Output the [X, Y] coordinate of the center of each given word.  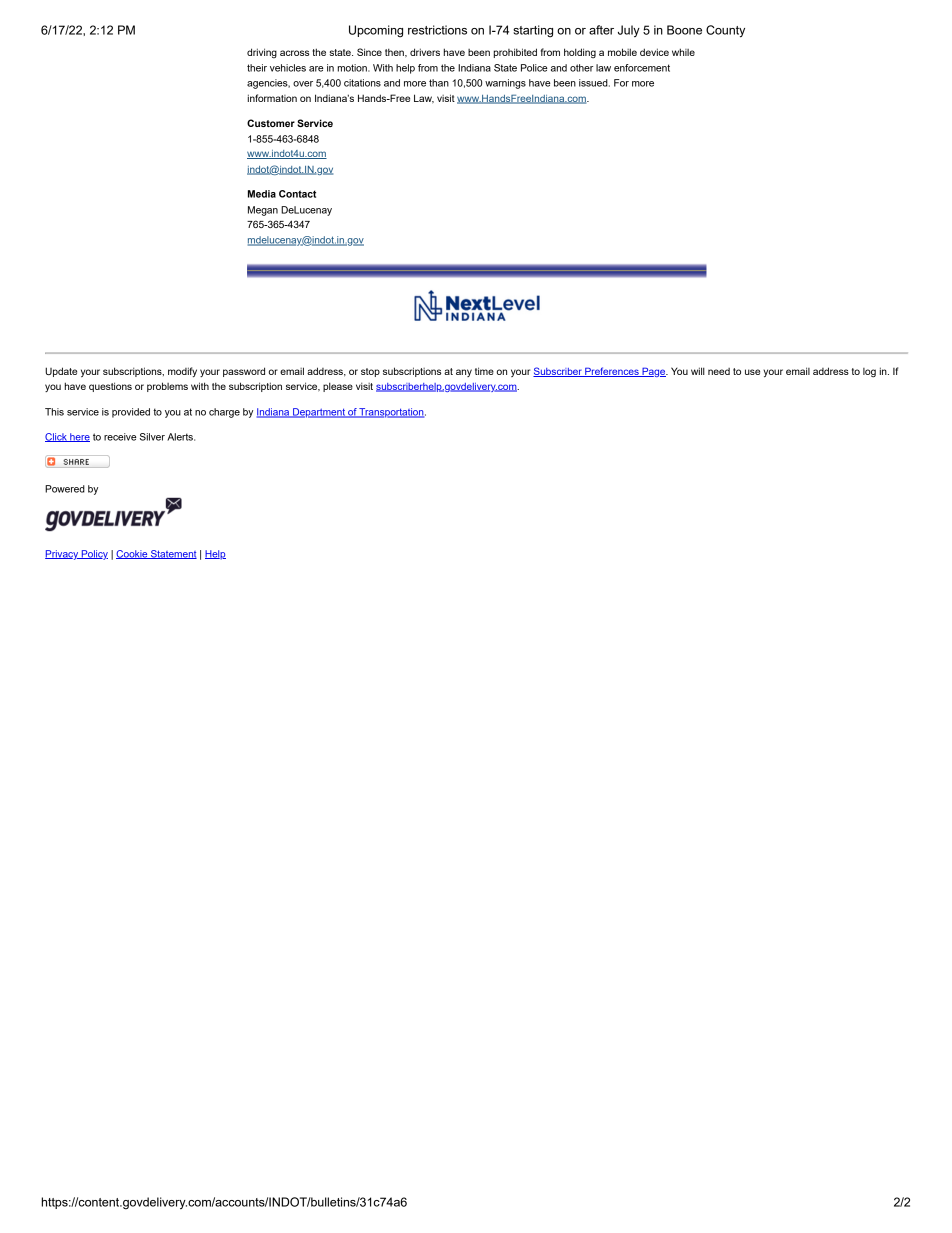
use [752, 372]
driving [262, 53]
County [725, 31]
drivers [425, 52]
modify [182, 372]
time [484, 371]
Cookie [133, 554]
